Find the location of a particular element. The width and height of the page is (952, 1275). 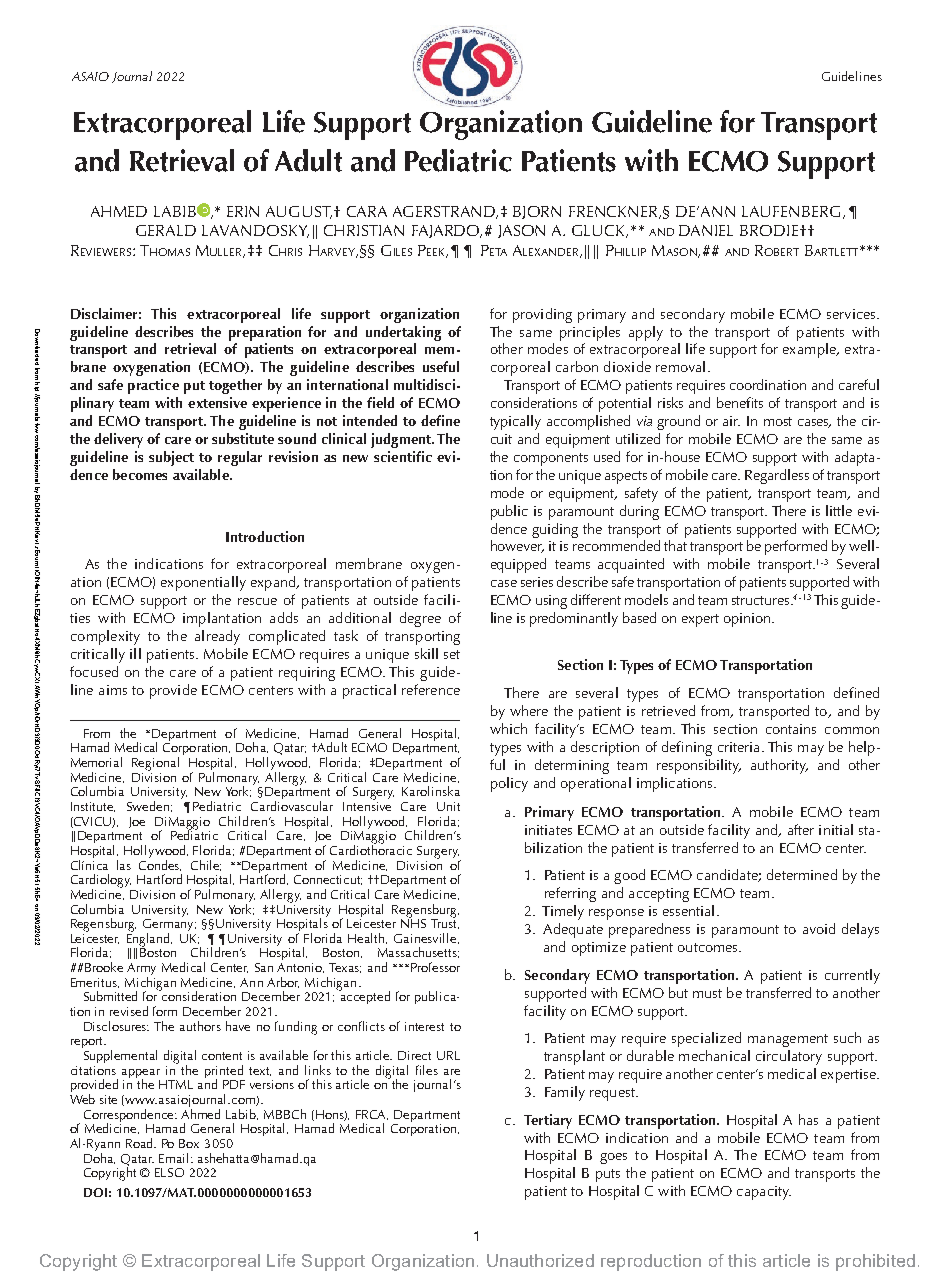

Email is located at coordinates (175, 1158).
